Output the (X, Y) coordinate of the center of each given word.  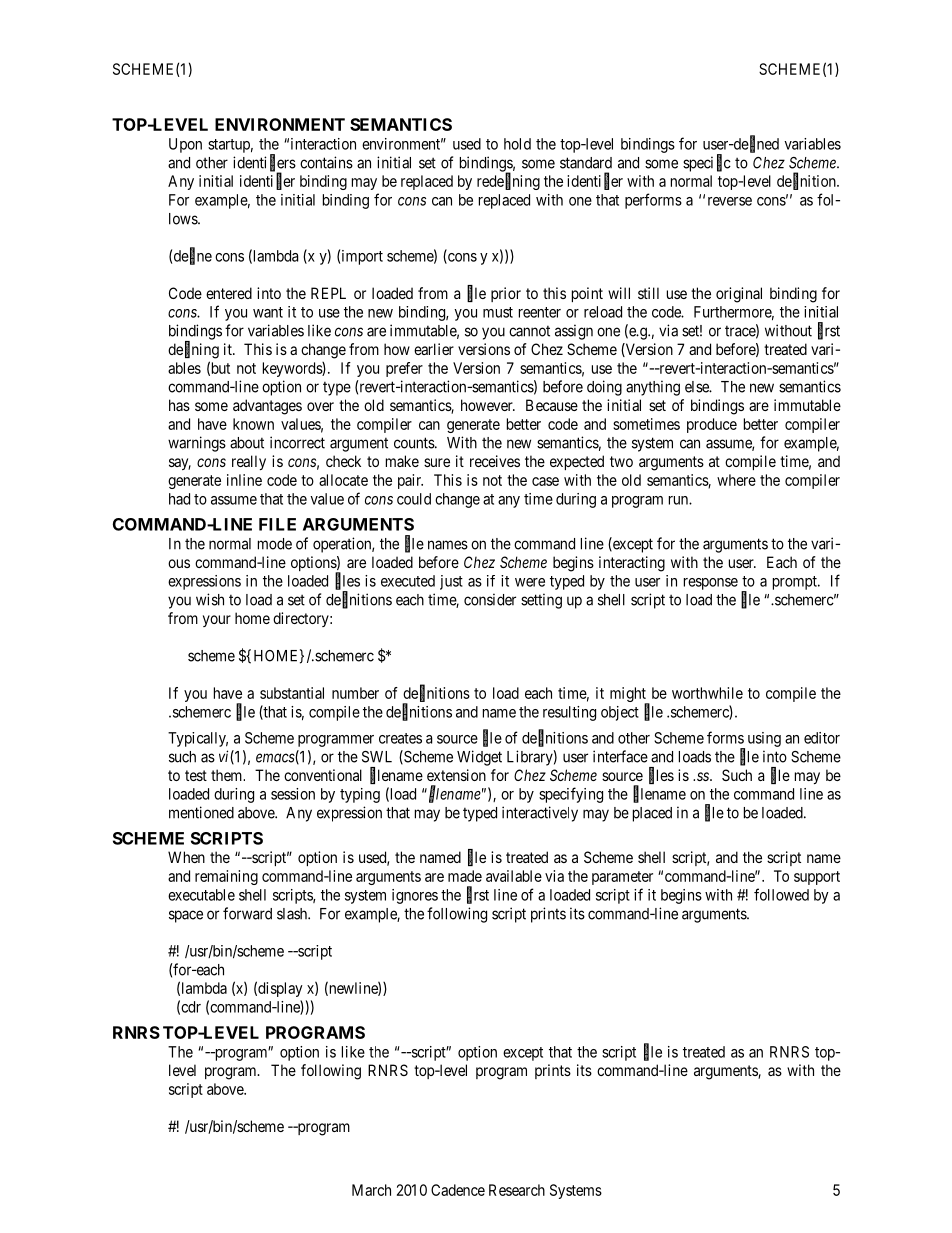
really (249, 462)
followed (781, 894)
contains (326, 162)
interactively (540, 814)
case (545, 481)
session (293, 794)
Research (517, 1190)
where (736, 480)
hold (517, 144)
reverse (730, 201)
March (371, 1190)
